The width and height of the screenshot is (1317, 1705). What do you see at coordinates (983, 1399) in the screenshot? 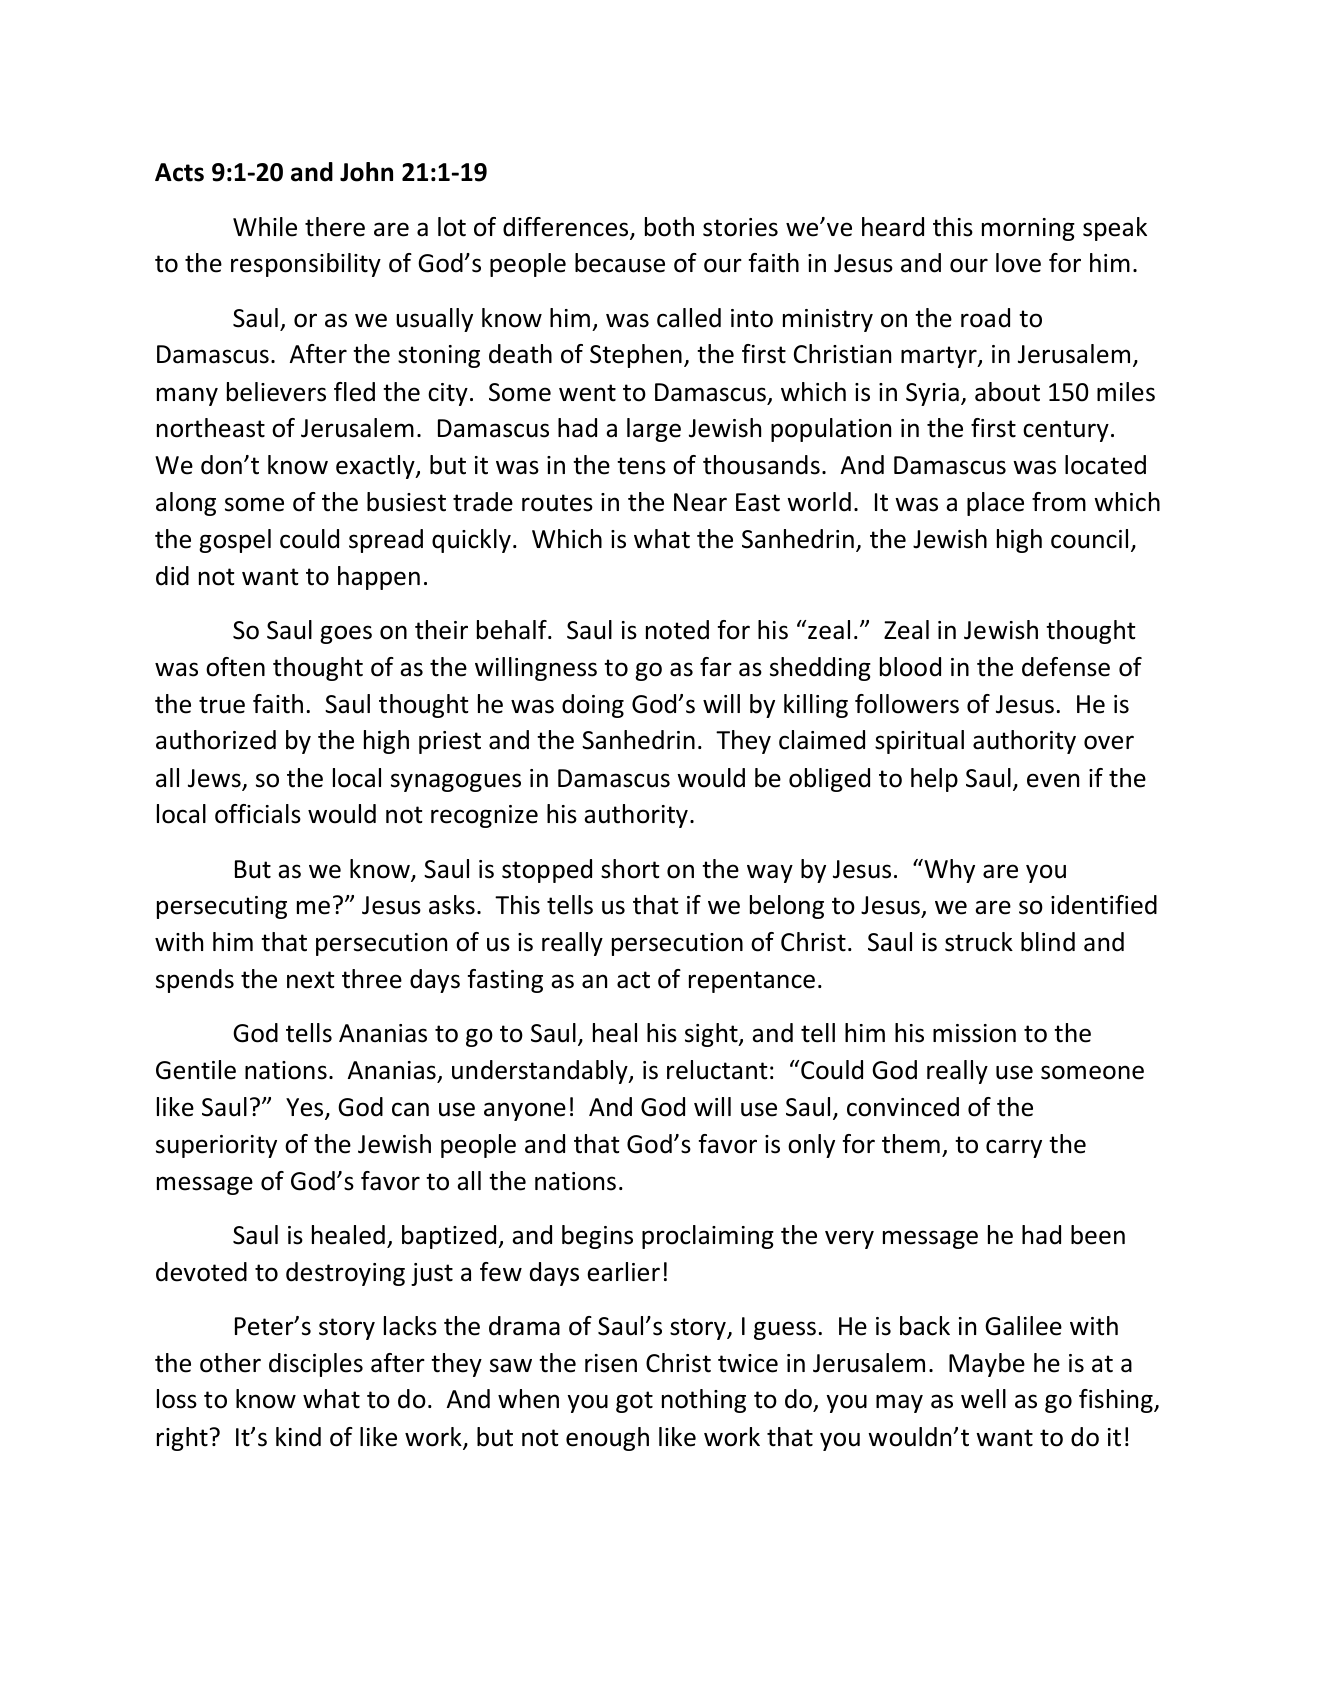
I see `well` at bounding box center [983, 1399].
